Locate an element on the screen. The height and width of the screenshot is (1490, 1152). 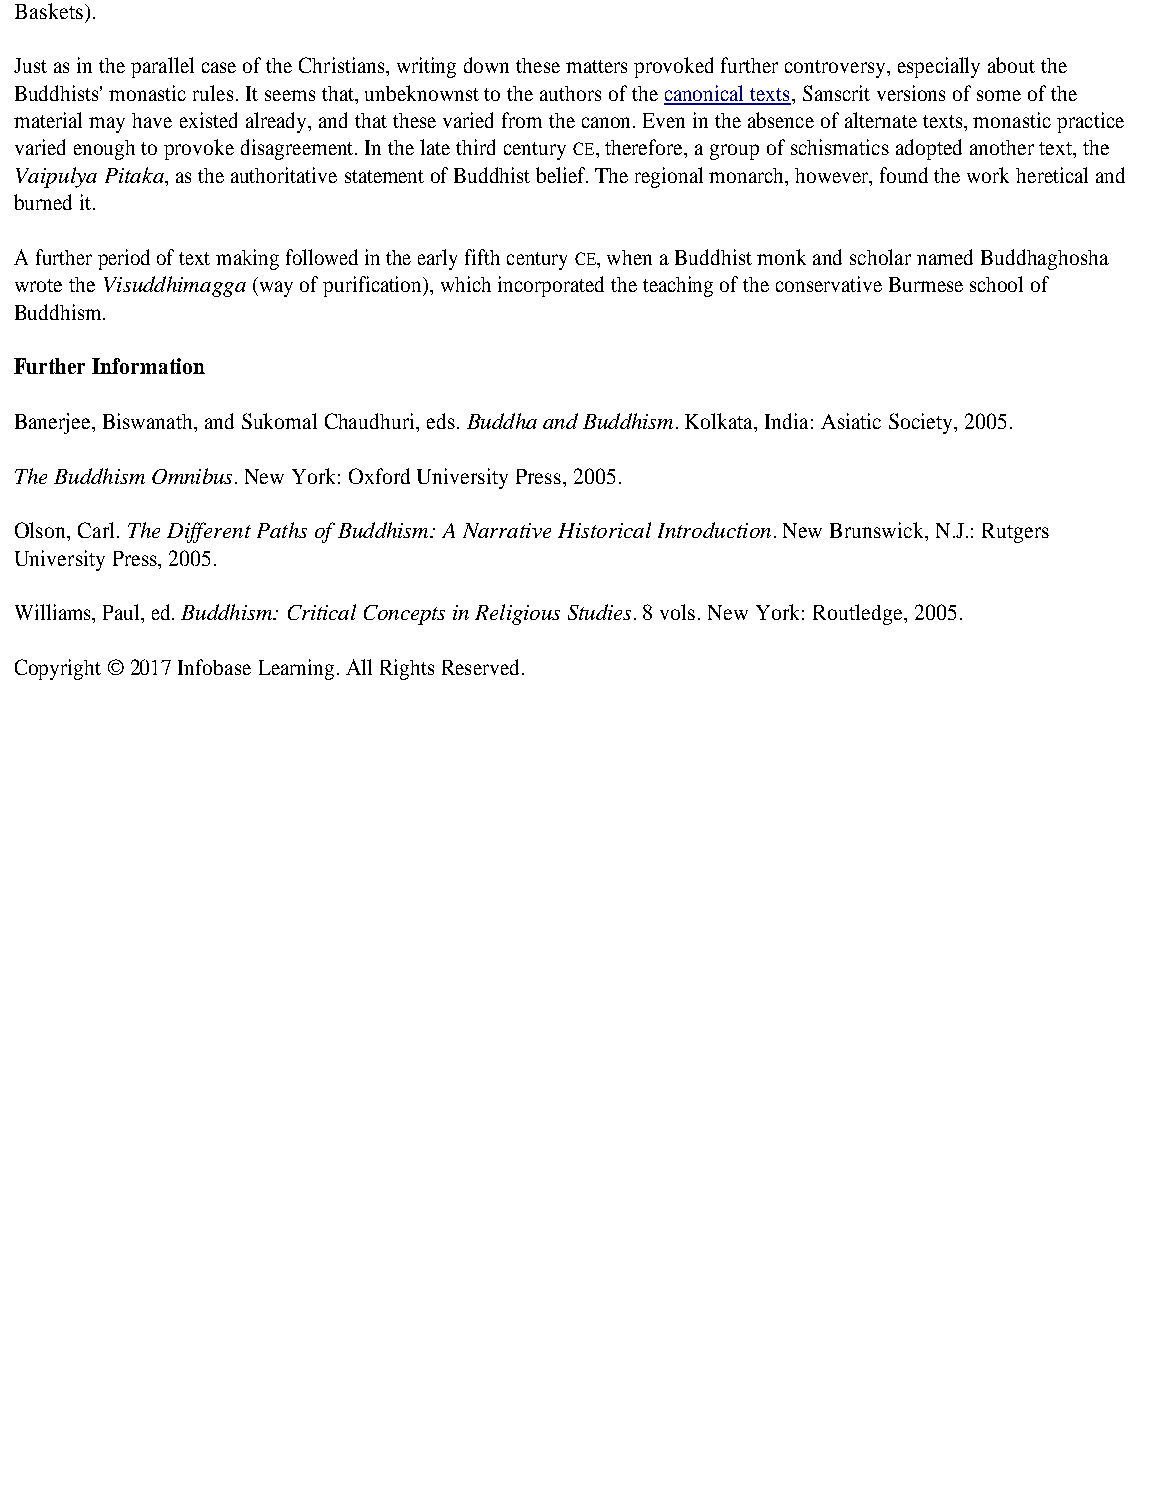
Reserved is located at coordinates (482, 667).
